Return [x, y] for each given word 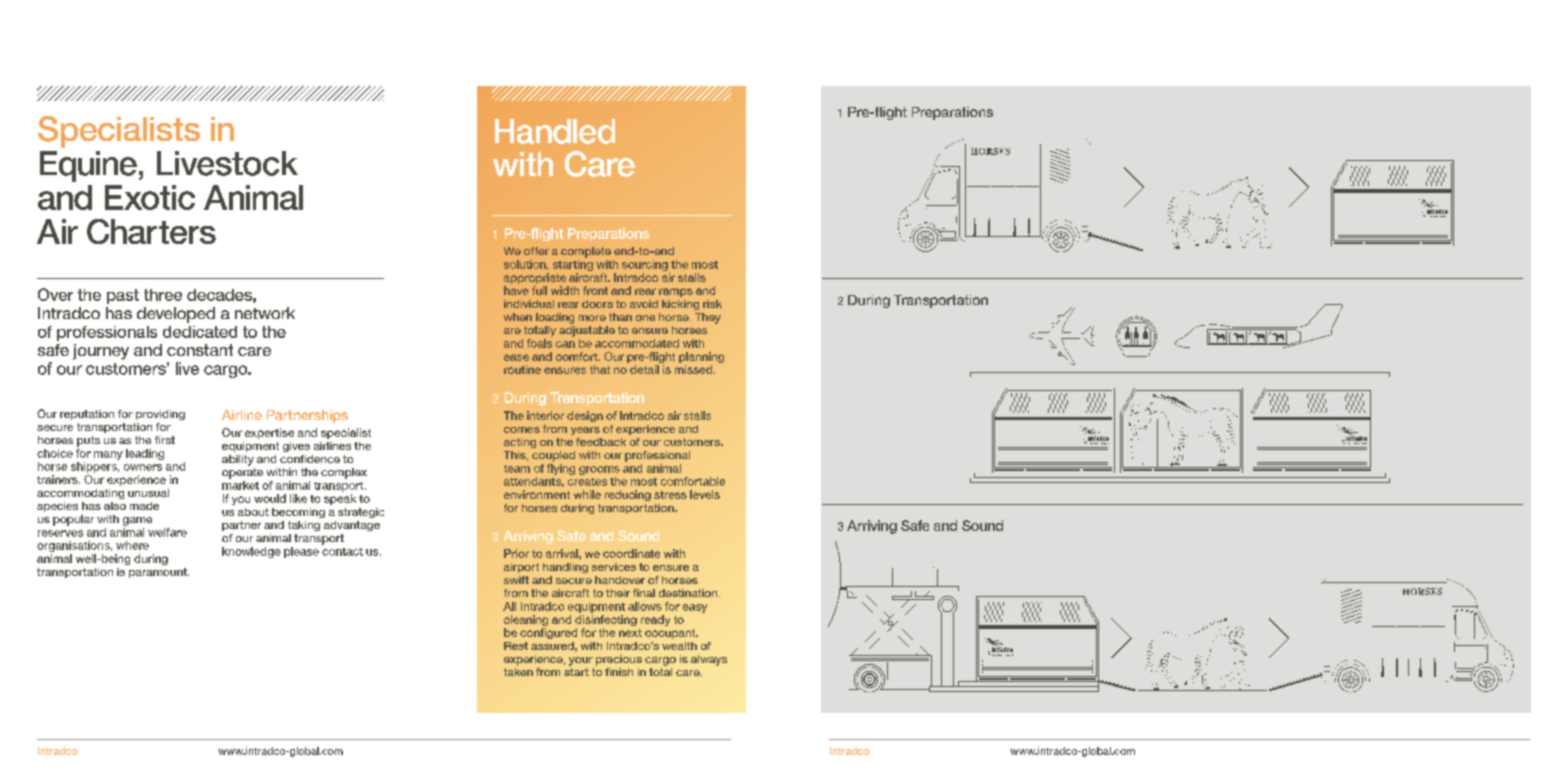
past [123, 296]
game [137, 521]
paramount [159, 573]
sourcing [645, 265]
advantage [352, 526]
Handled [555, 131]
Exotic [150, 197]
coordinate [631, 553]
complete [586, 252]
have [516, 290]
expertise [269, 433]
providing [160, 415]
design [585, 416]
